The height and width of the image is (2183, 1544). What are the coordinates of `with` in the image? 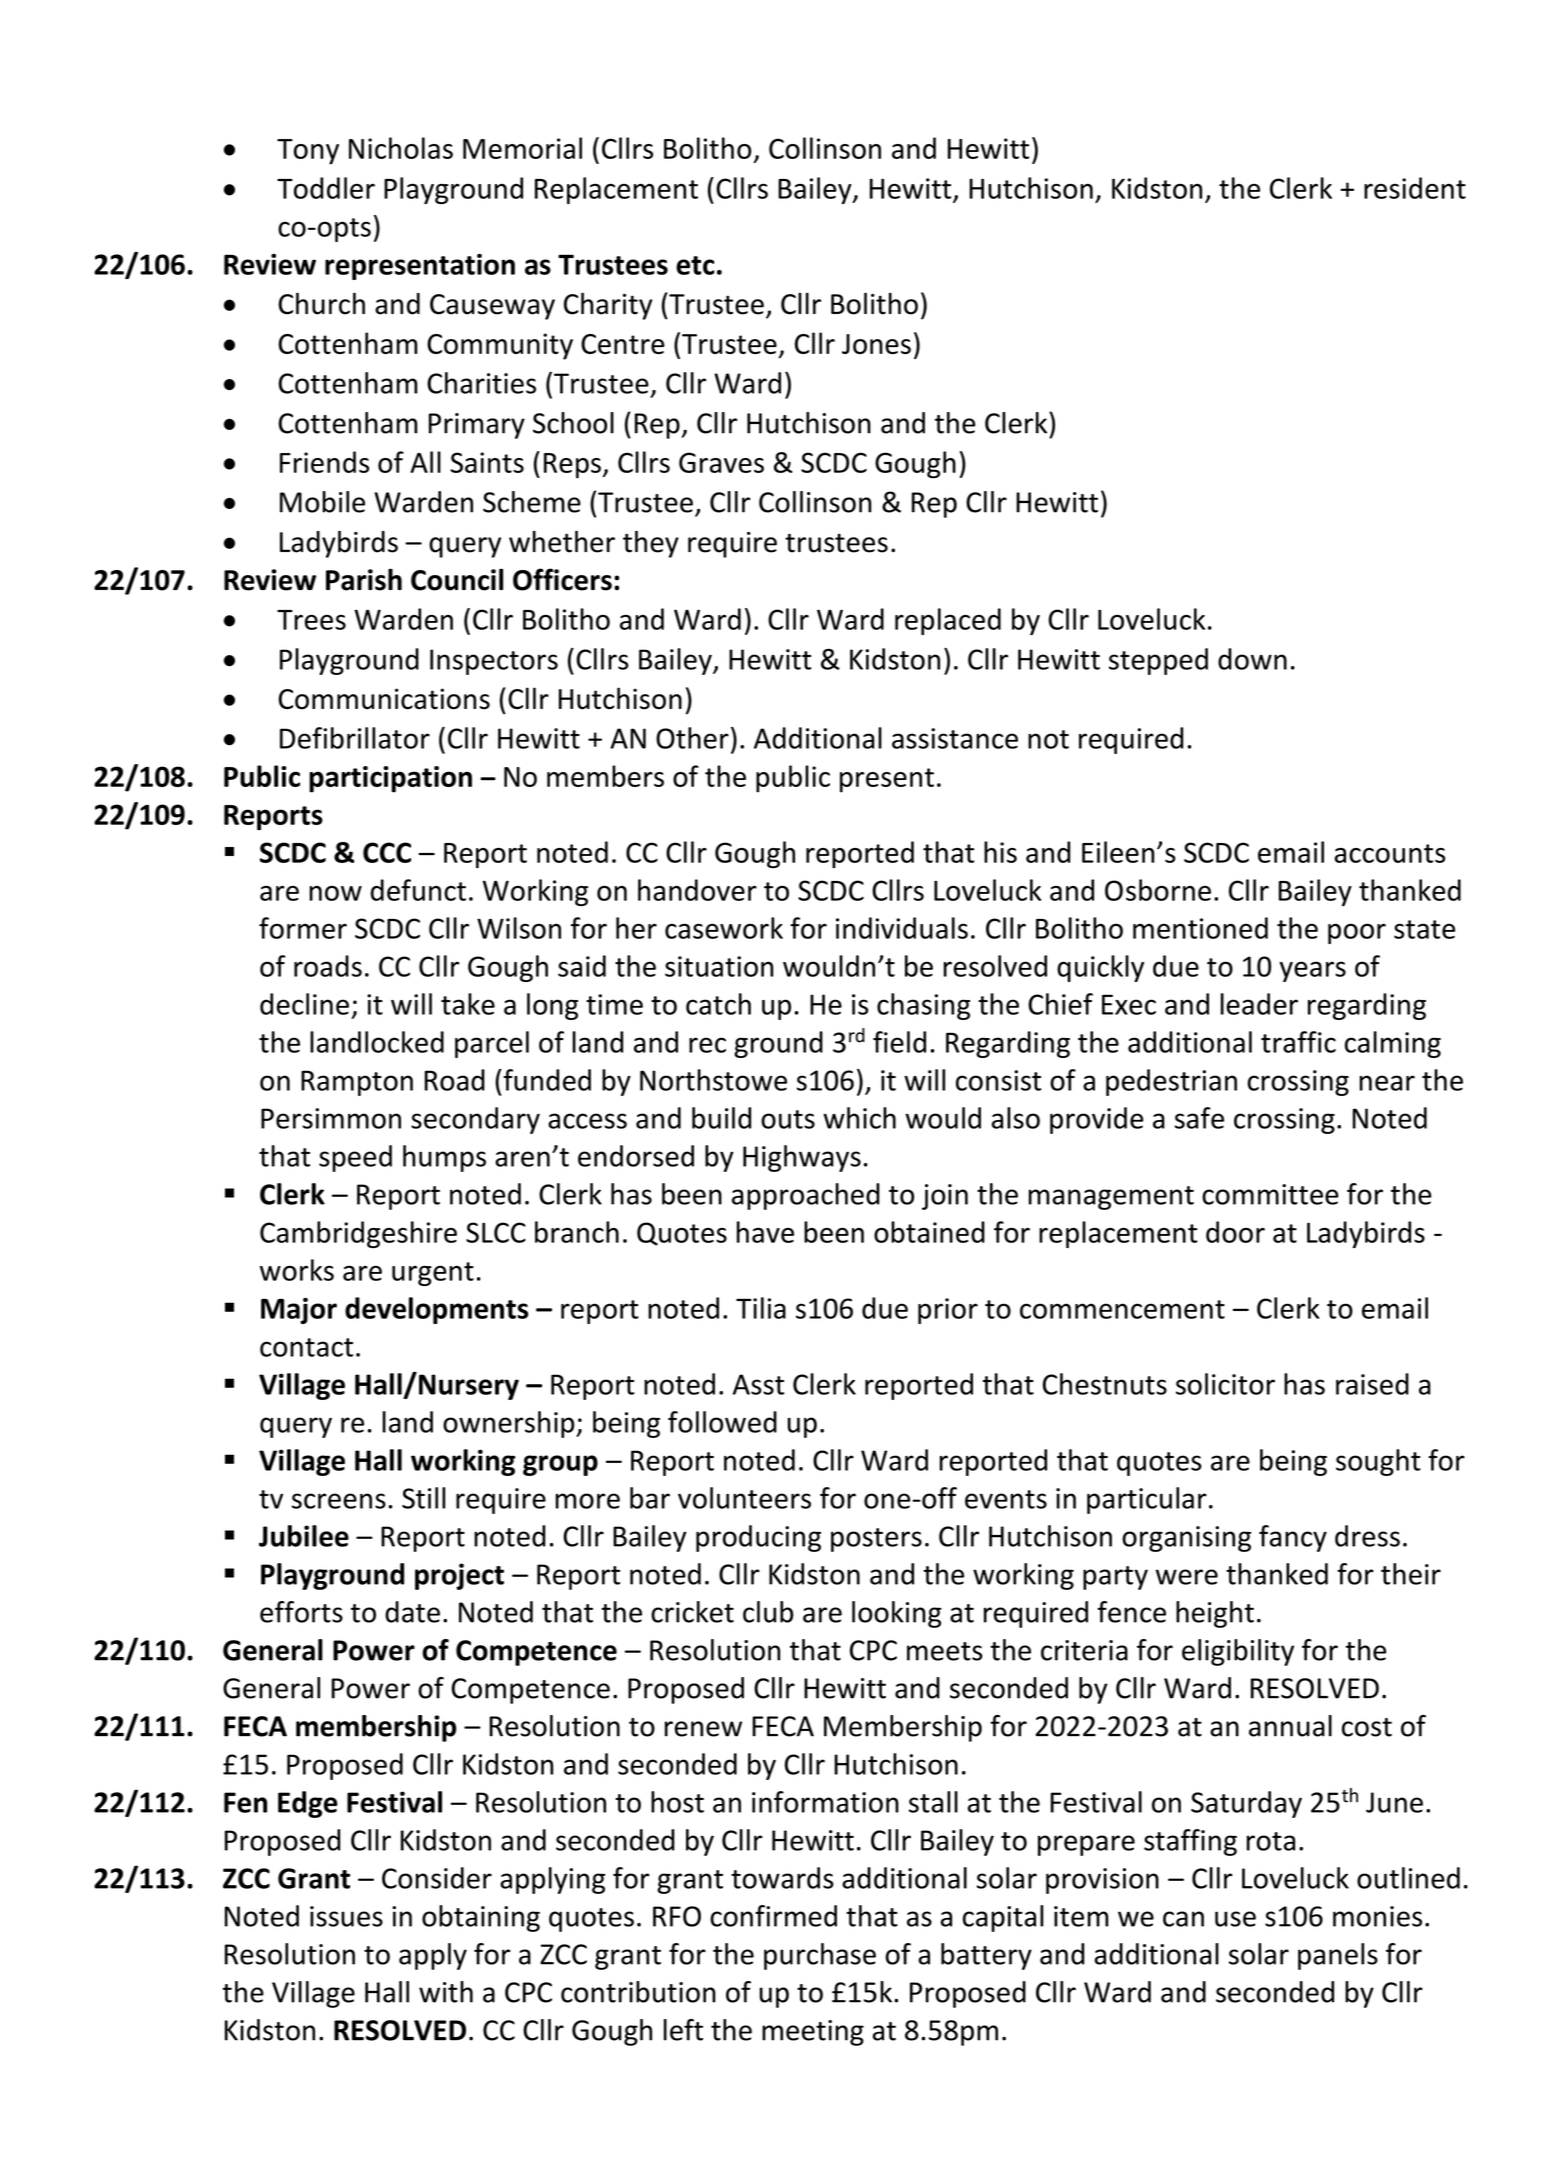 It's located at (446, 1992).
